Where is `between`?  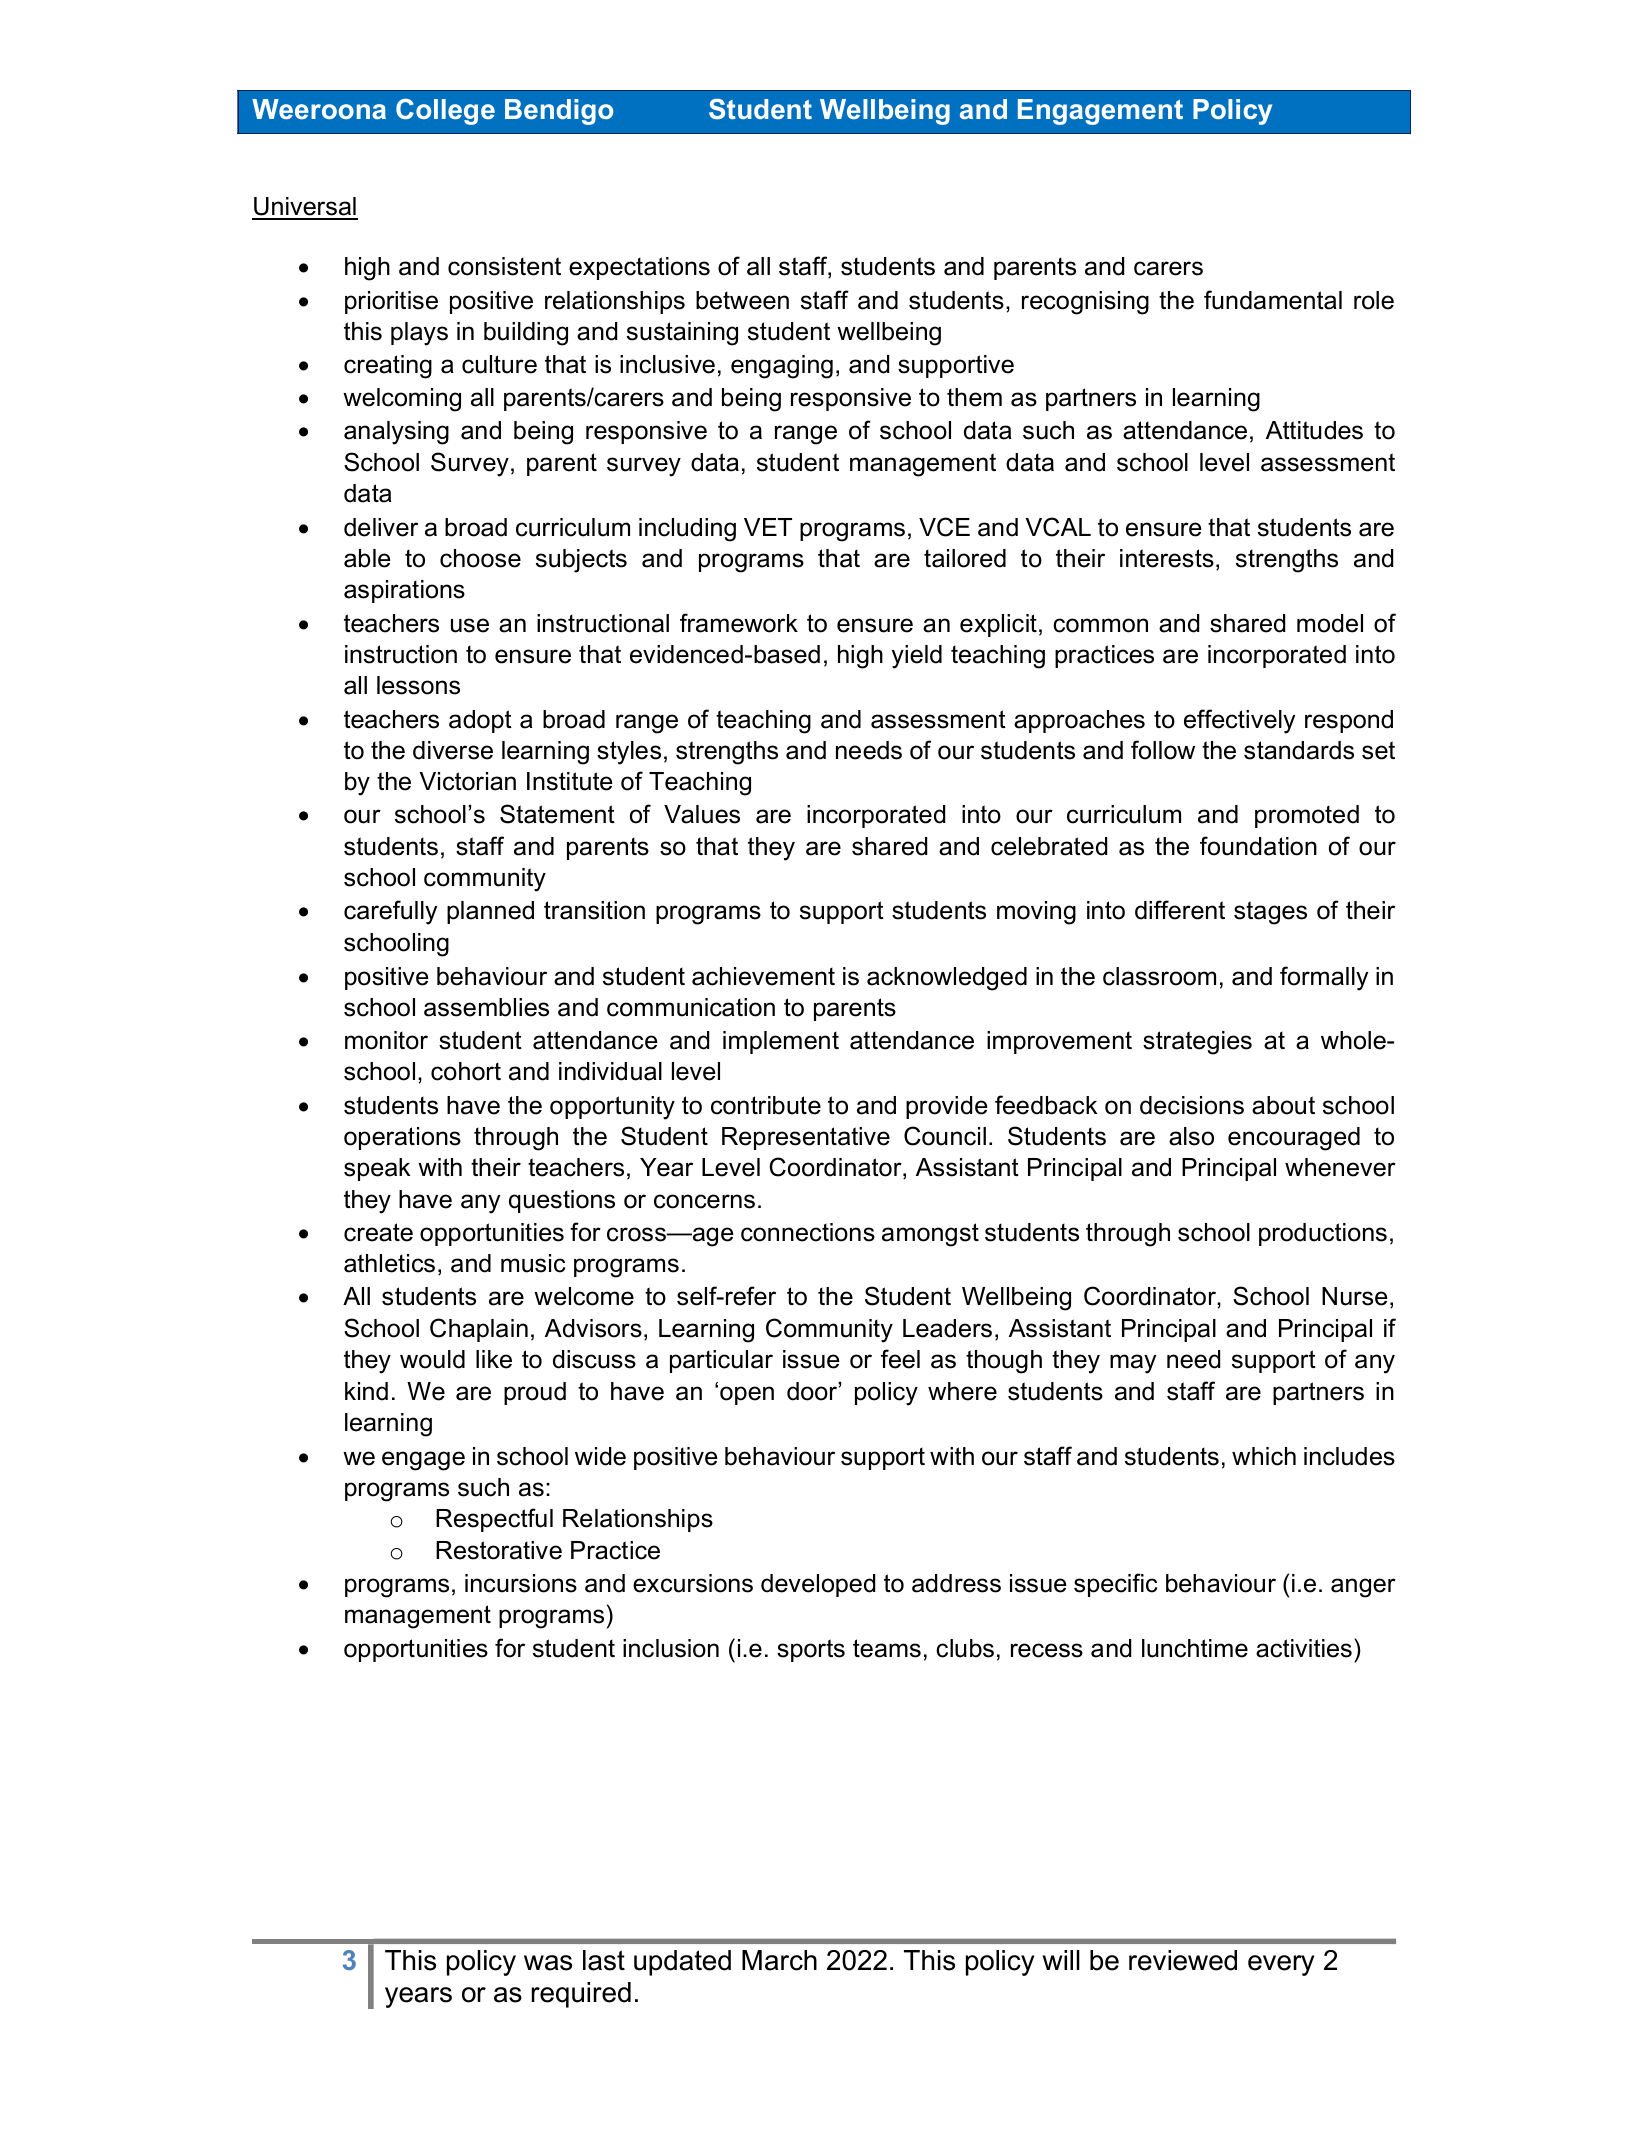 between is located at coordinates (742, 300).
